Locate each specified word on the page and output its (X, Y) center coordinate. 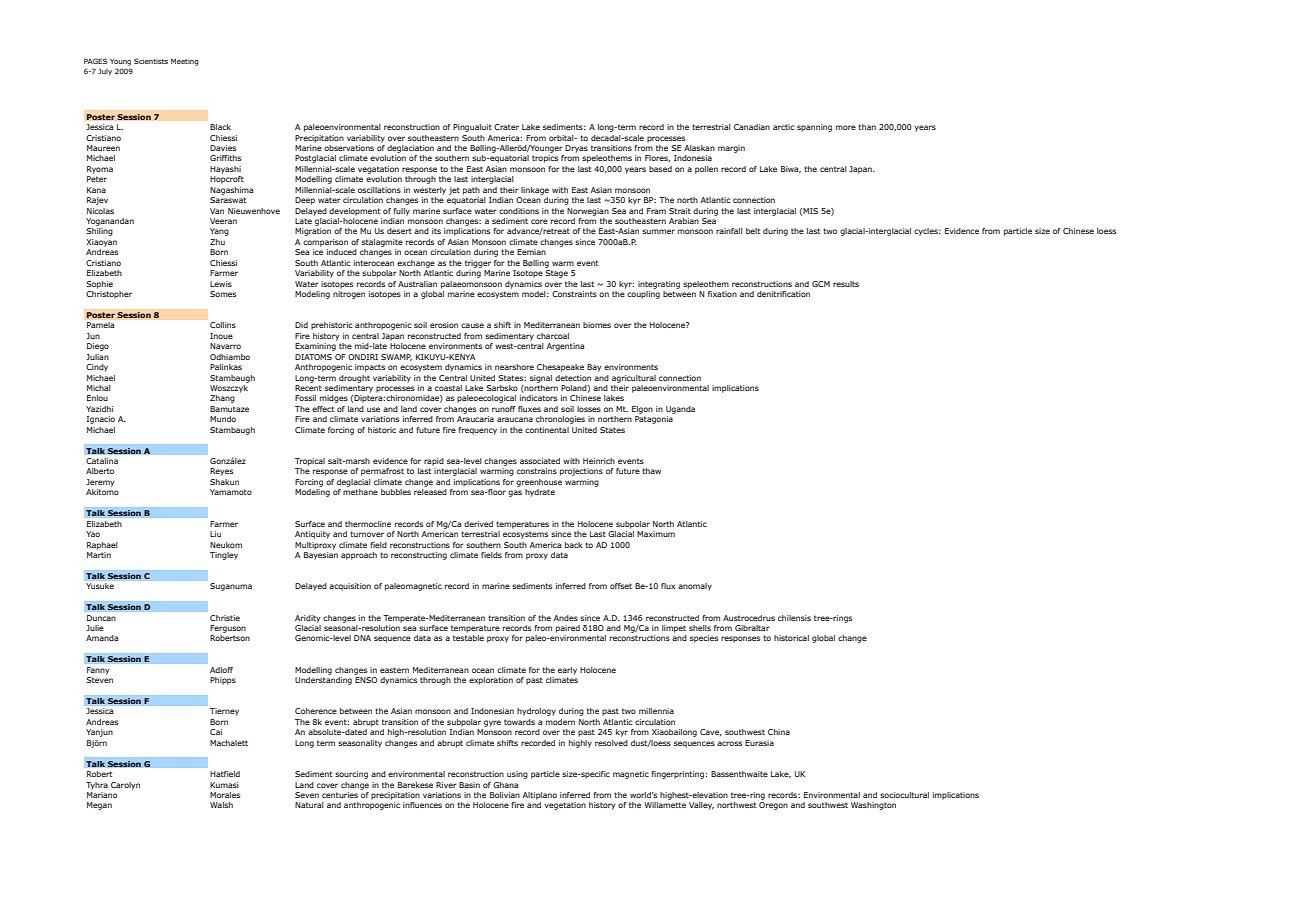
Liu (215, 534)
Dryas (576, 149)
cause (472, 325)
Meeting (185, 62)
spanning (814, 128)
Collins (223, 325)
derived (478, 524)
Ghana (505, 785)
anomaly (695, 587)
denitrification (783, 294)
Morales (225, 795)
